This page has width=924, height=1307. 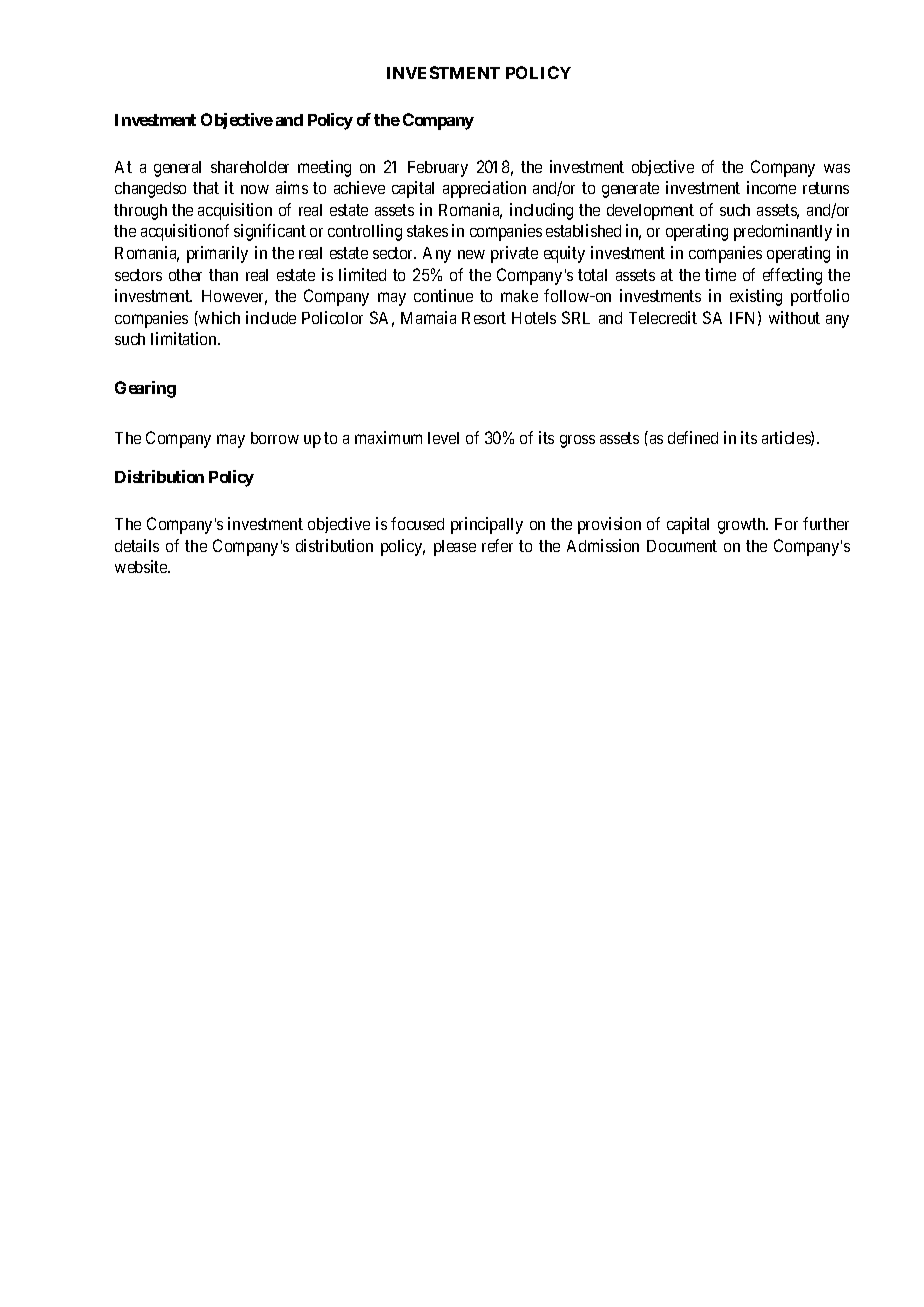 I want to click on that, so click(x=206, y=188).
